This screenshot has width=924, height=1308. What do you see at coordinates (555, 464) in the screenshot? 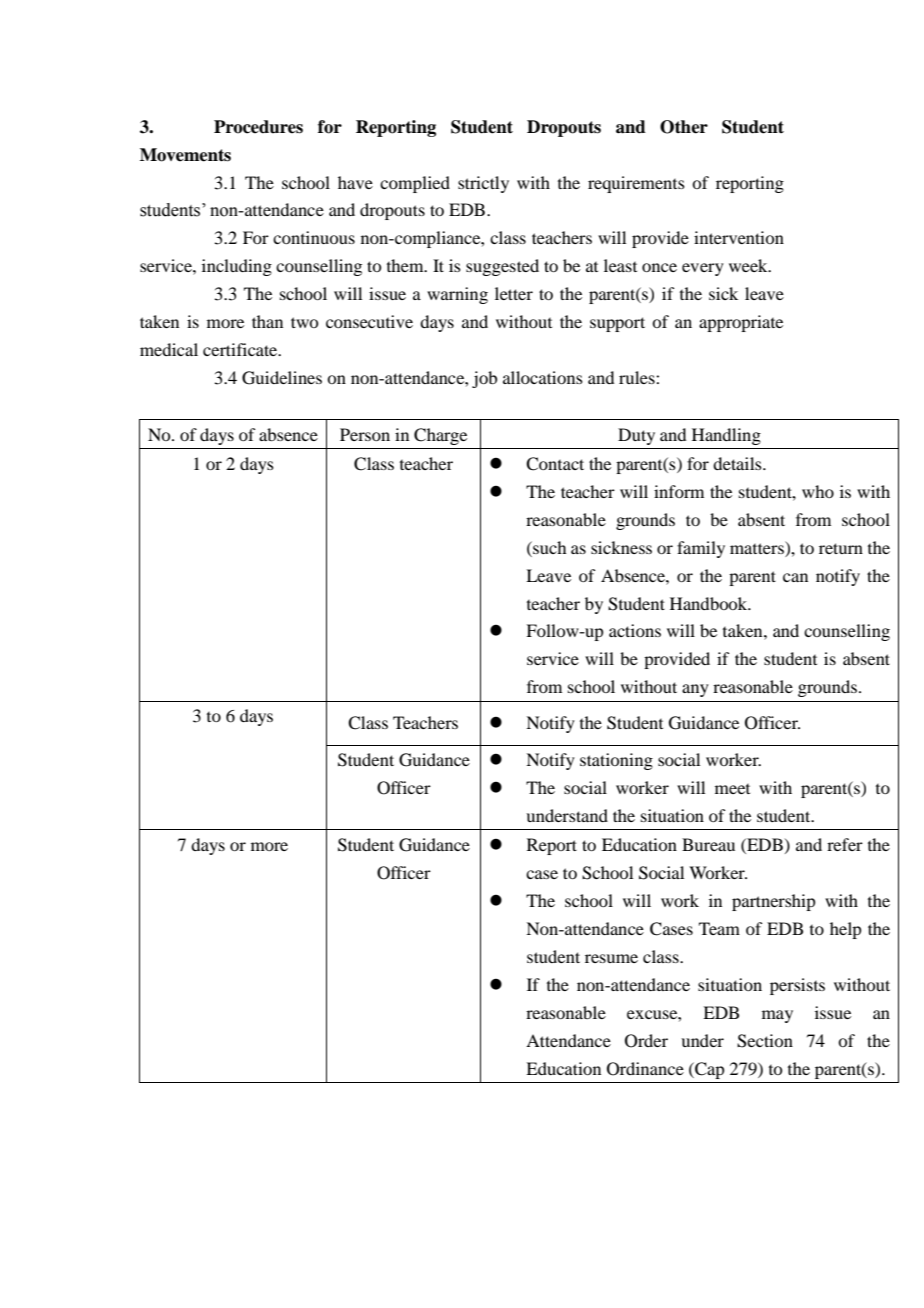
I see `Contact` at bounding box center [555, 464].
